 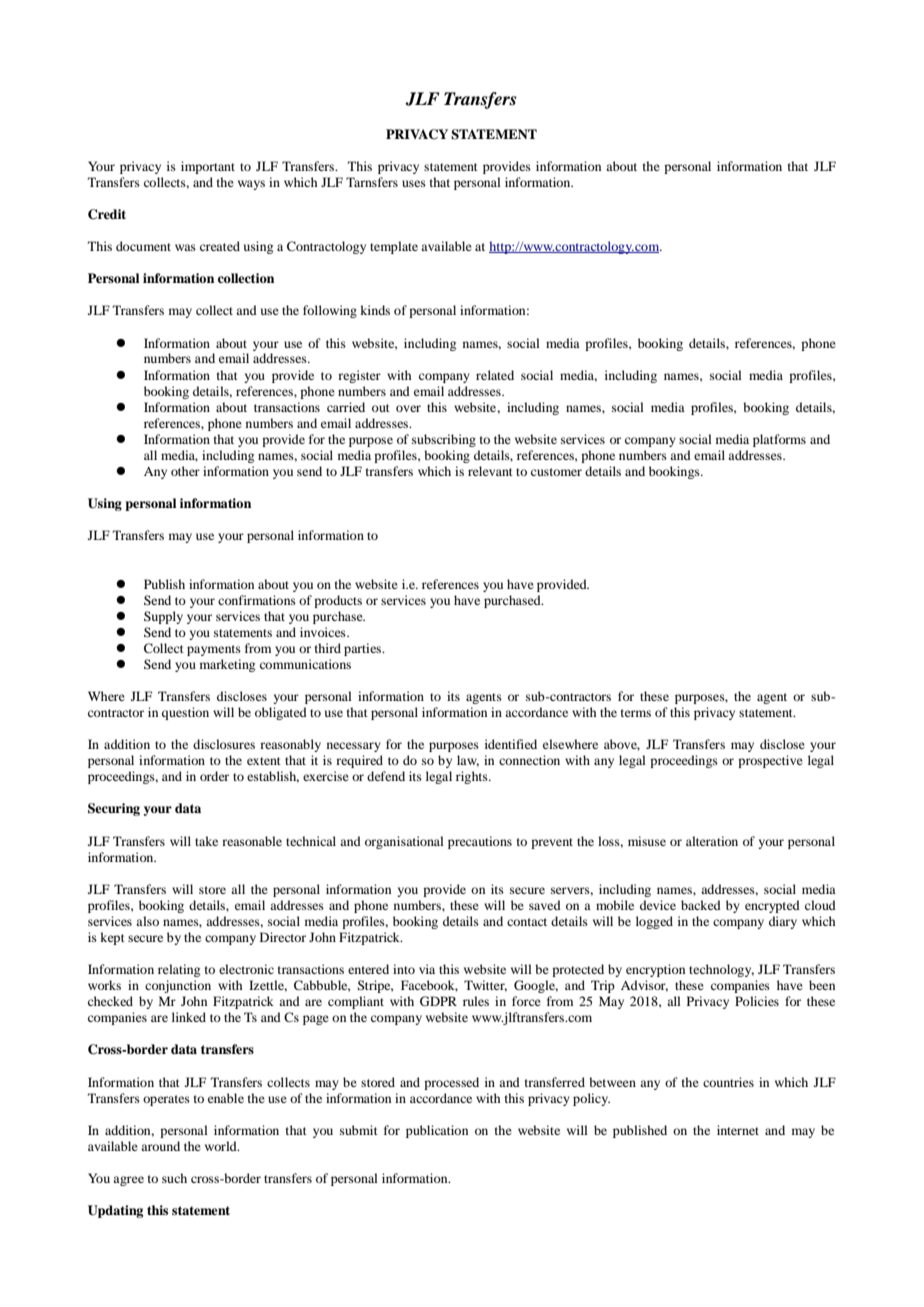 What do you see at coordinates (556, 472) in the image?
I see `customer` at bounding box center [556, 472].
